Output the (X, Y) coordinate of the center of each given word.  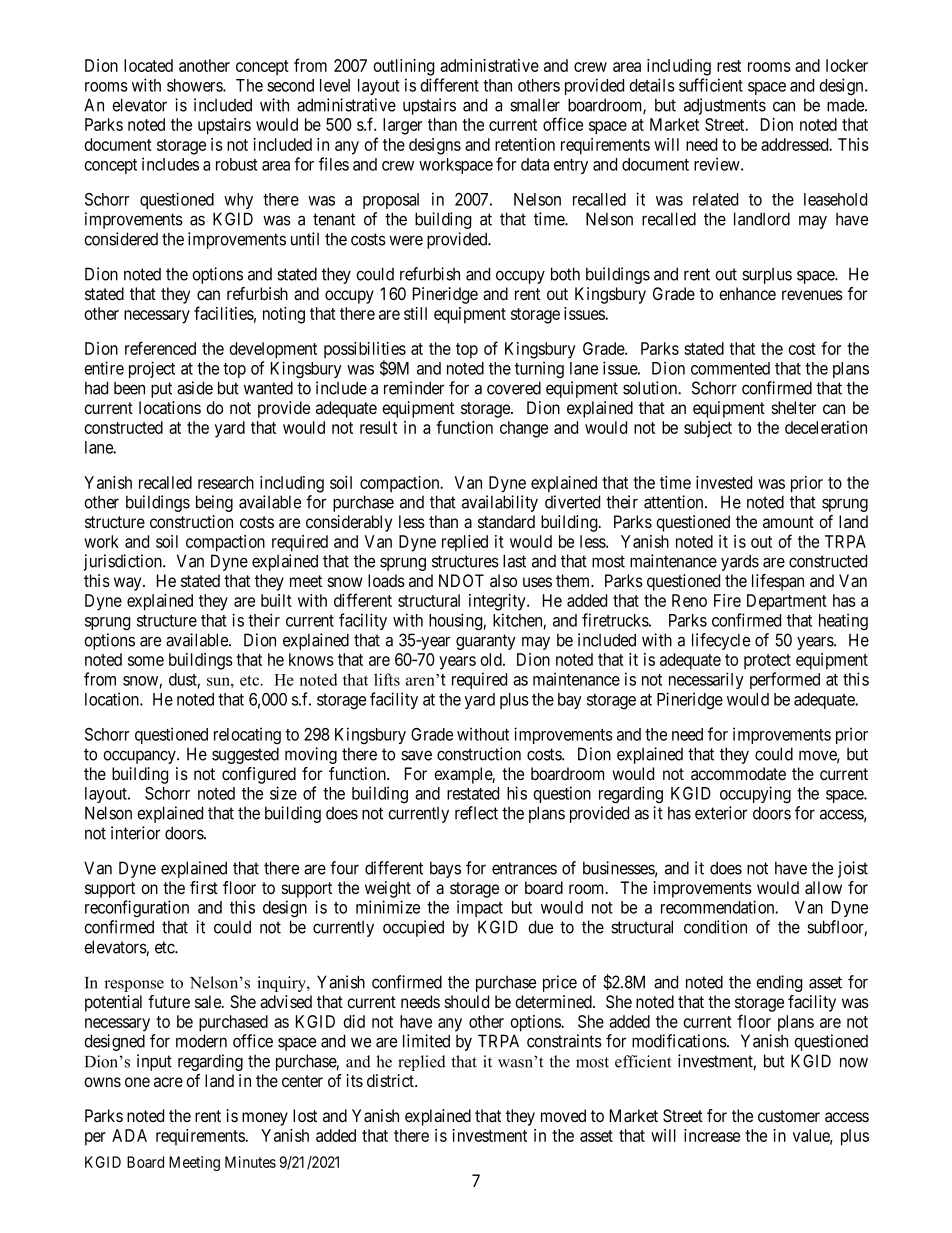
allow (823, 888)
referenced (160, 348)
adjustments (725, 106)
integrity (498, 602)
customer (789, 1116)
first (204, 887)
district (391, 1080)
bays (445, 869)
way (129, 584)
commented (730, 368)
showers (195, 85)
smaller (535, 105)
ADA (129, 1135)
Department (787, 602)
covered (514, 388)
